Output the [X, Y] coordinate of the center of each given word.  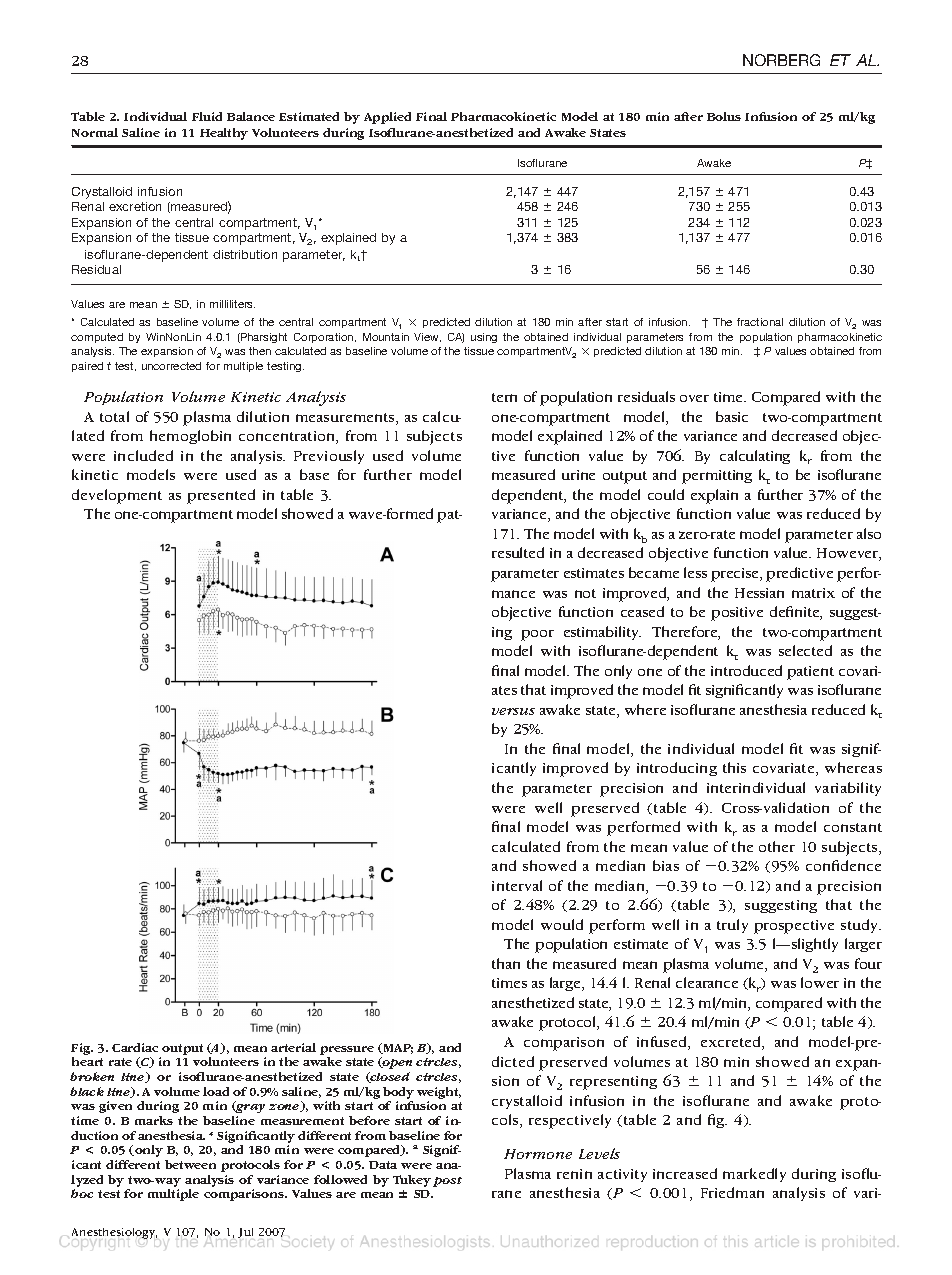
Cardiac [135, 1047]
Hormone [538, 1154]
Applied [387, 118]
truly [732, 926]
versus [513, 711]
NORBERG [781, 60]
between [190, 1164]
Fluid [207, 116]
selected [805, 650]
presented [221, 496]
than [506, 963]
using [484, 338]
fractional [760, 322]
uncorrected [171, 366]
